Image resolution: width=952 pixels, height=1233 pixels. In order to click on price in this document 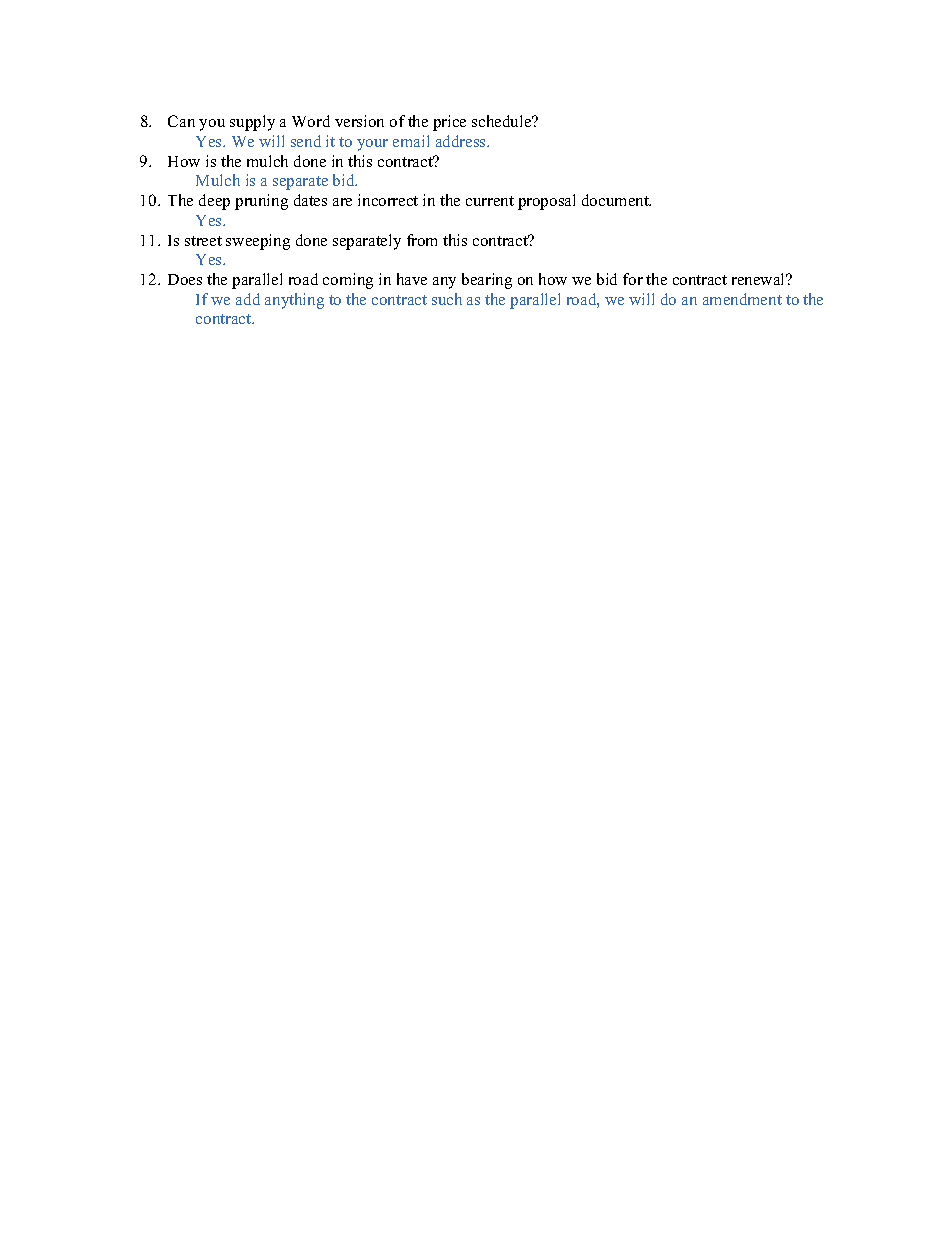, I will do `click(449, 123)`.
